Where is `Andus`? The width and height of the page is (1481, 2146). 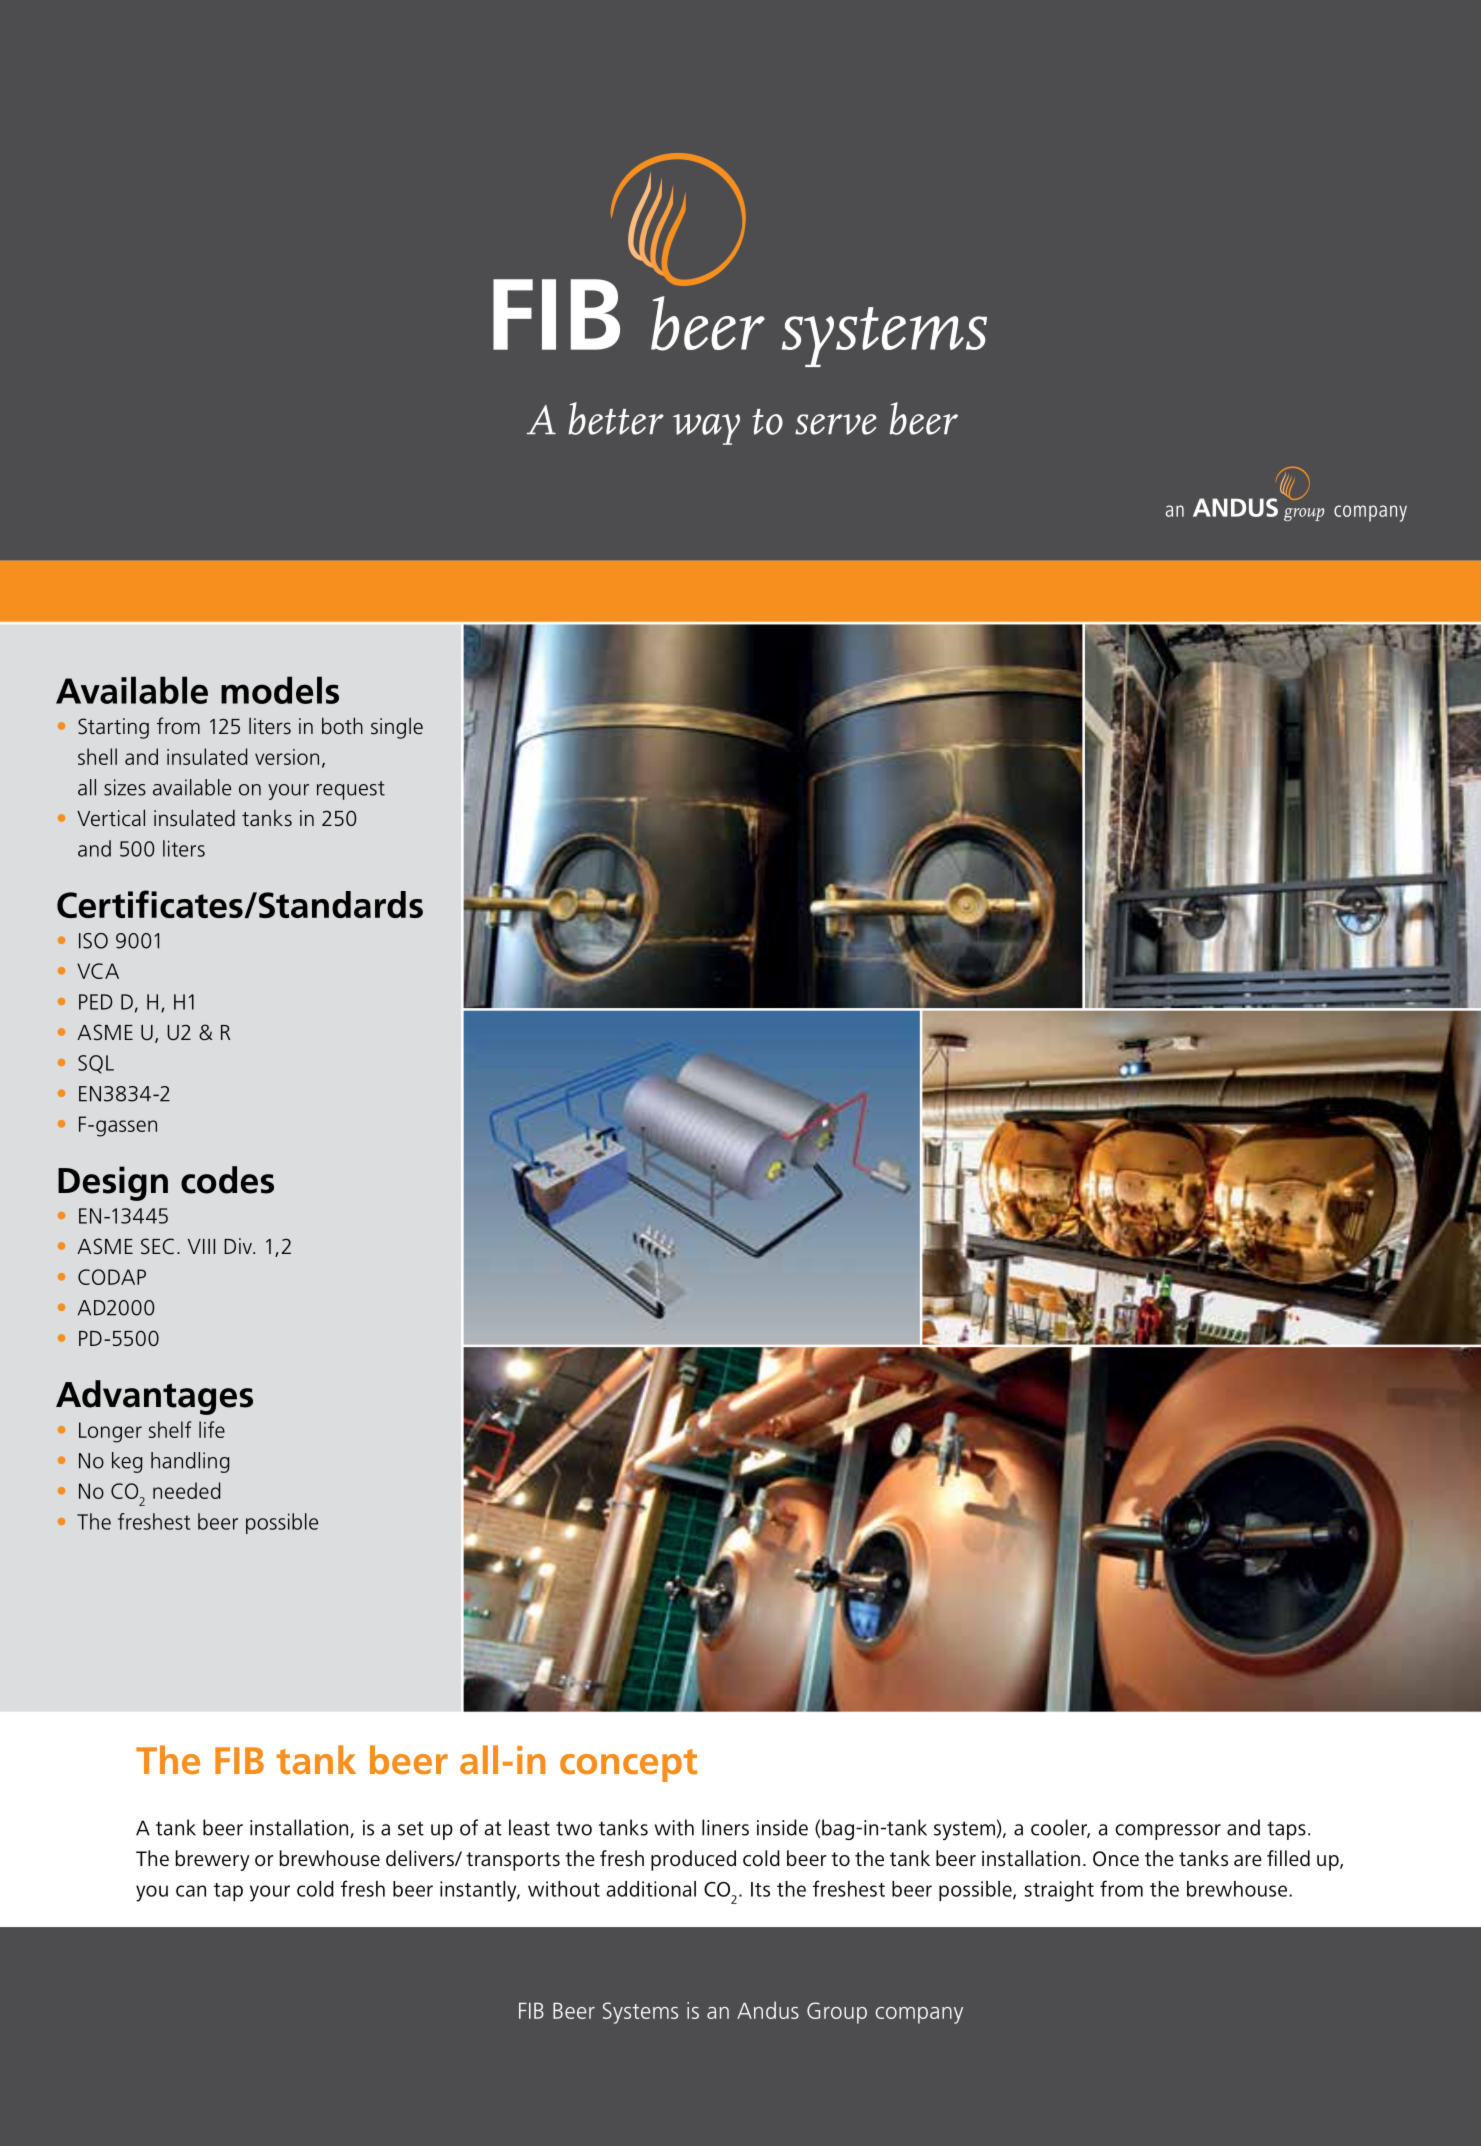 Andus is located at coordinates (768, 2010).
